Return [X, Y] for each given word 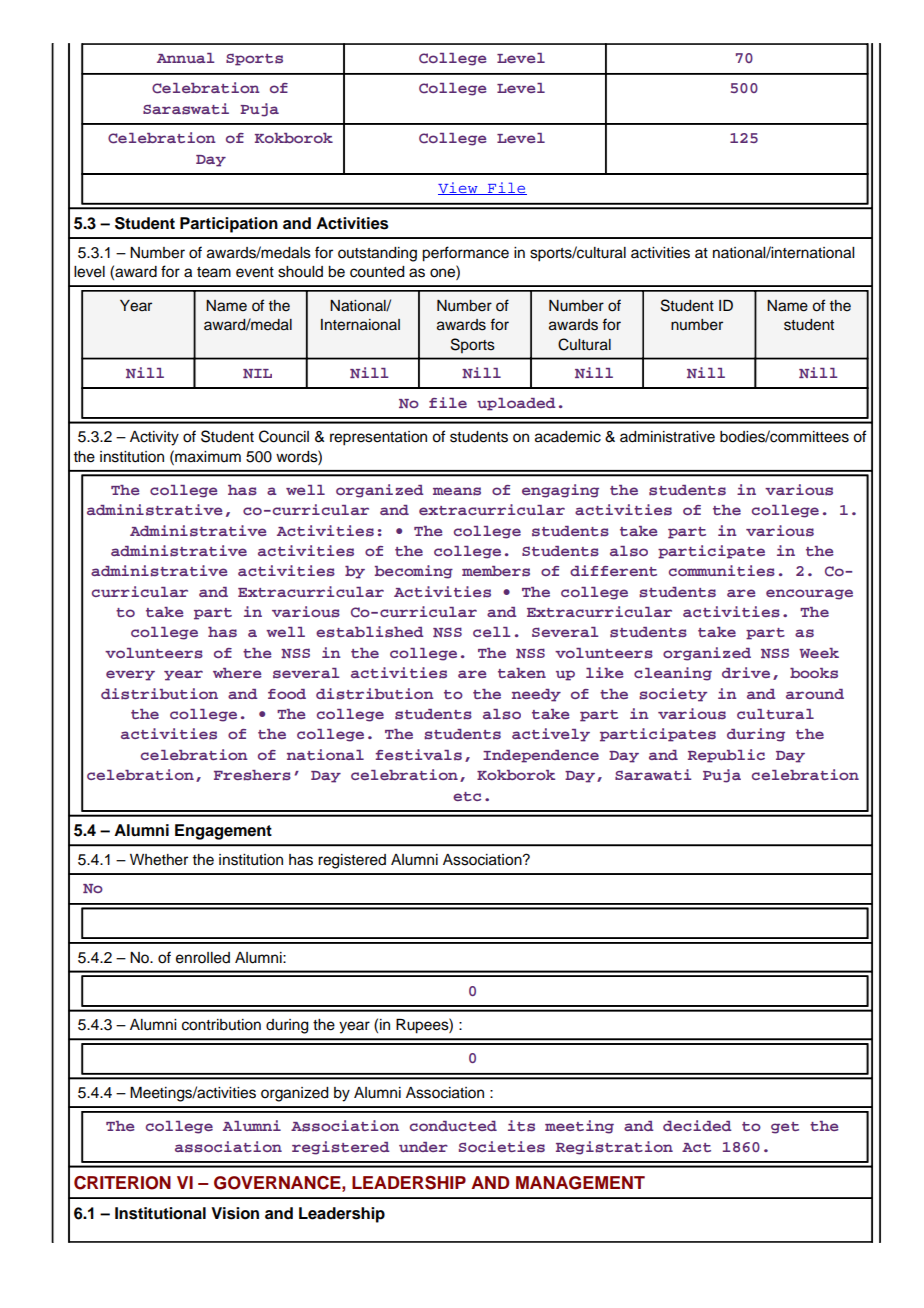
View [459, 188]
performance [465, 254]
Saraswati [186, 109]
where [237, 673]
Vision [235, 1213]
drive [746, 672]
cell [491, 632]
